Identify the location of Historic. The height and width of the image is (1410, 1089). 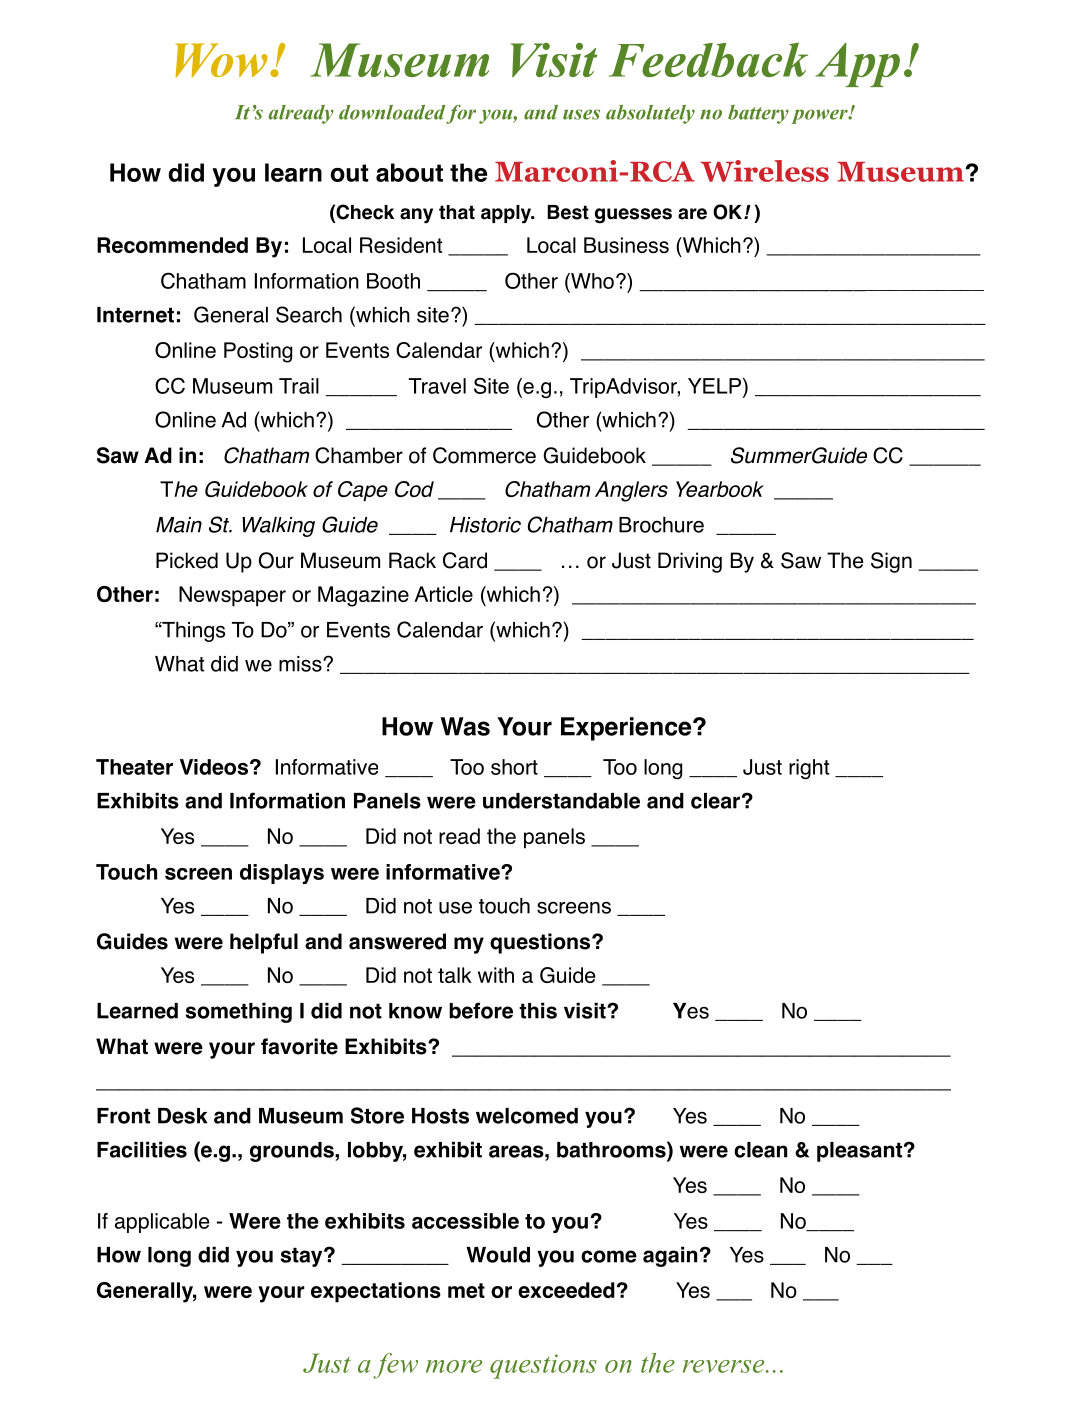
(485, 525).
